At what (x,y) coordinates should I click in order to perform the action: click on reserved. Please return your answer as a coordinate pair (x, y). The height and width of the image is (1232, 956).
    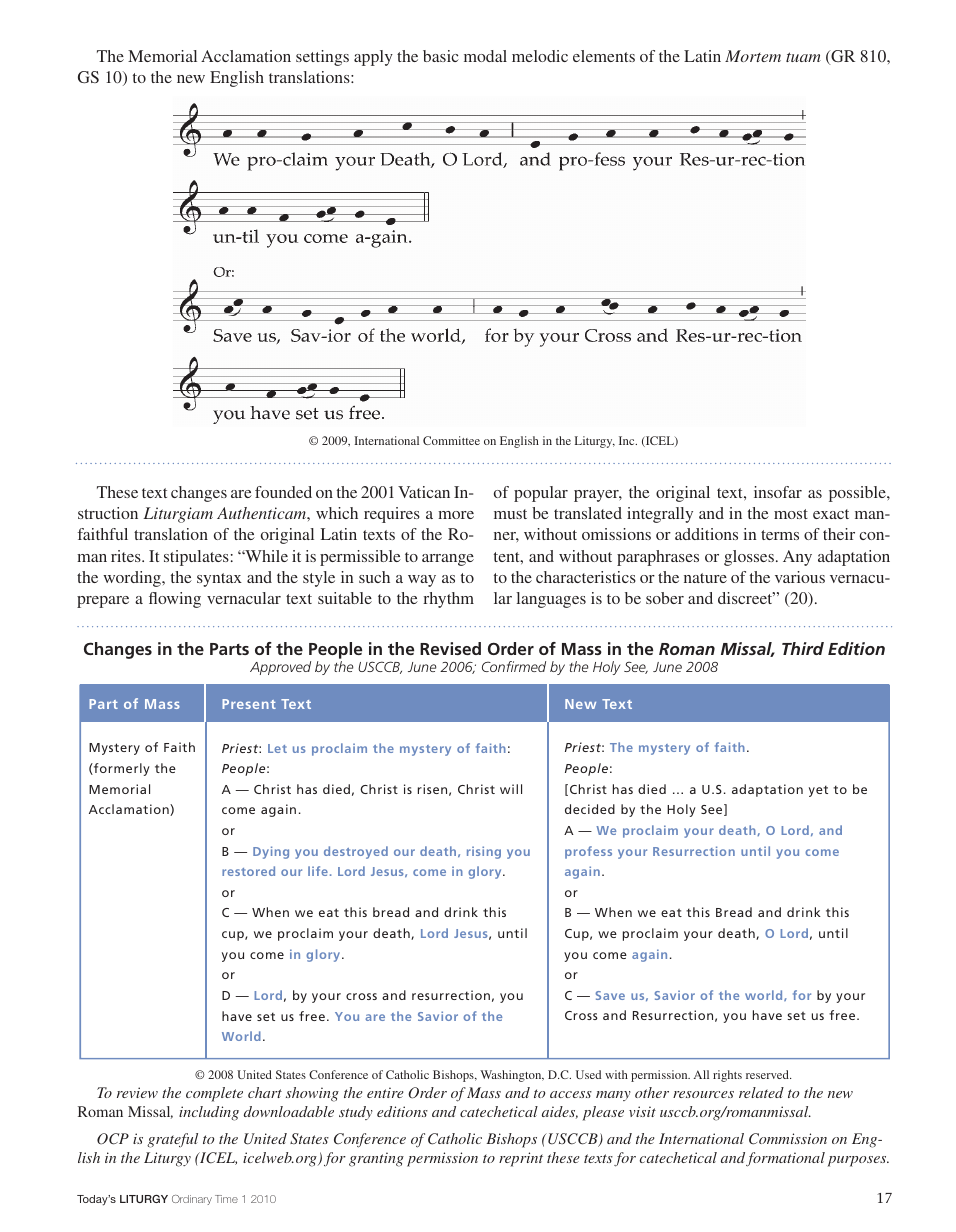
    Looking at the image, I should click on (768, 1074).
